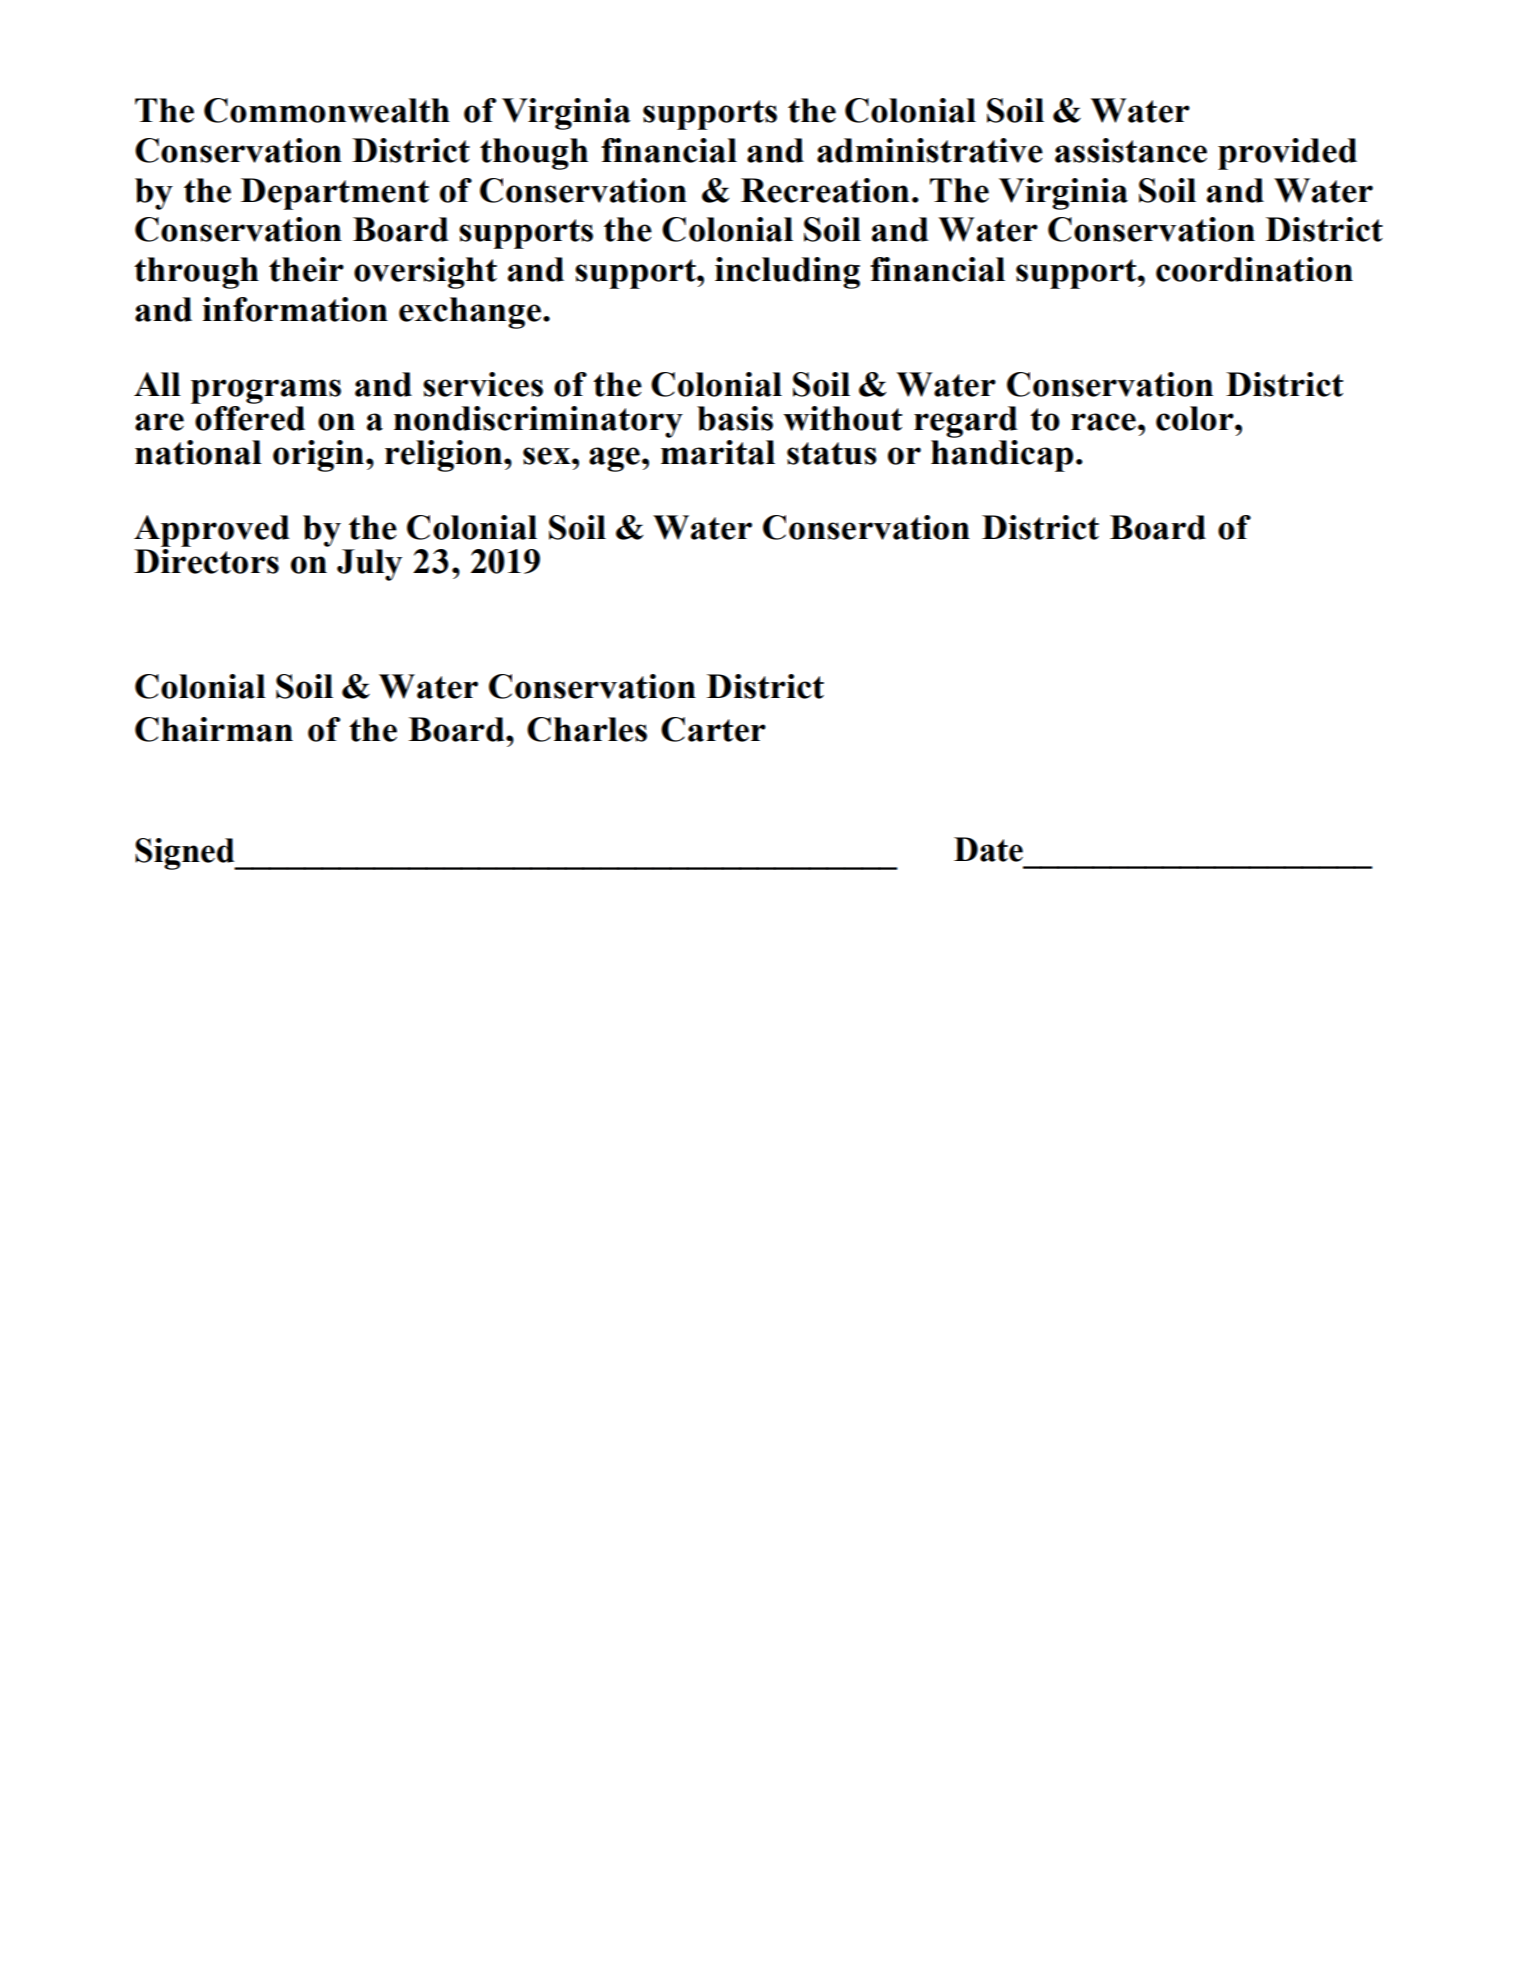  What do you see at coordinates (787, 273) in the screenshot?
I see `including` at bounding box center [787, 273].
